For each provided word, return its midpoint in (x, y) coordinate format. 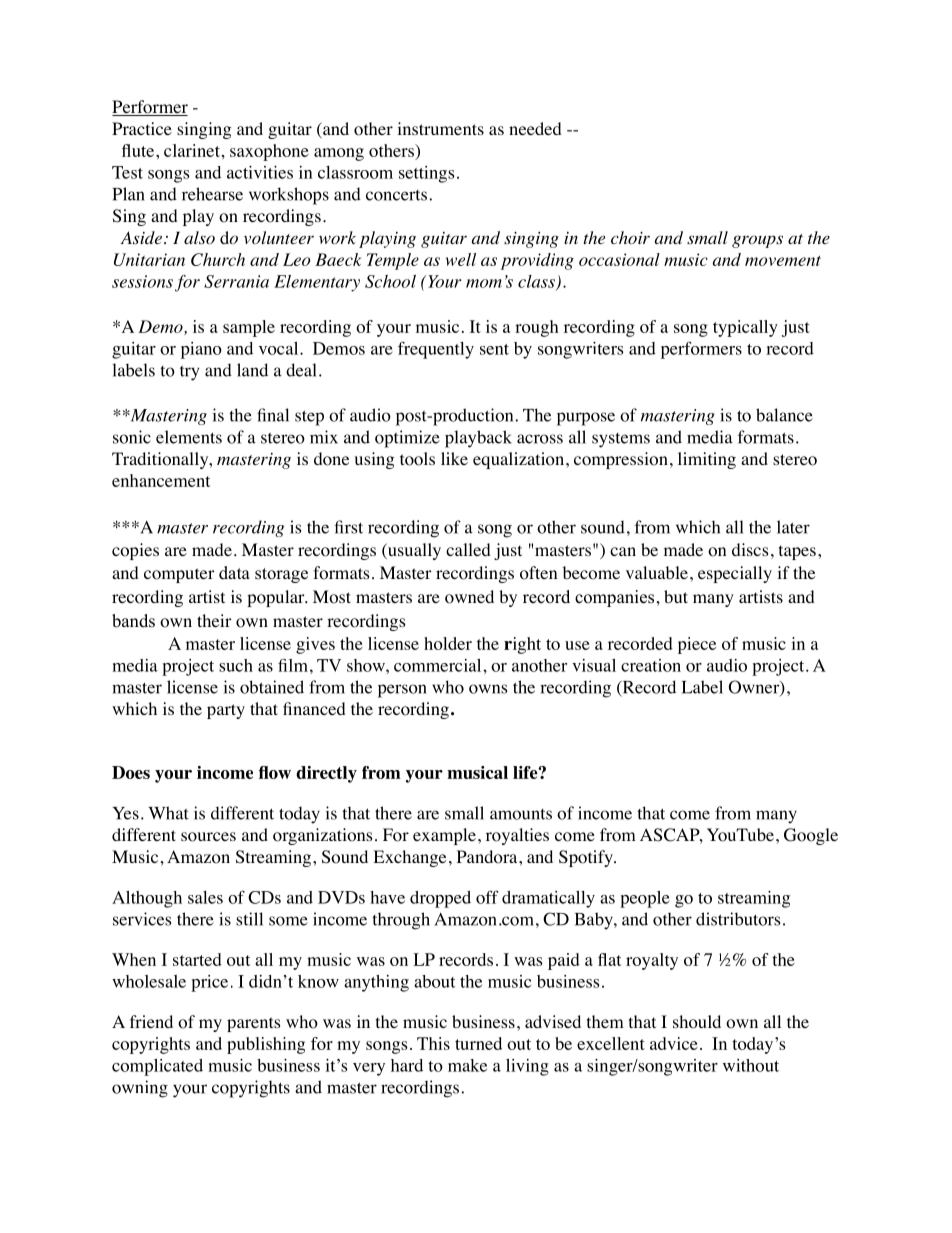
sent (494, 349)
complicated (157, 1067)
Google (811, 836)
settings (426, 174)
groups (757, 241)
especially (735, 574)
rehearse (212, 194)
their (214, 620)
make (467, 1065)
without (751, 1065)
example (444, 836)
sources (208, 837)
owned (469, 597)
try (189, 373)
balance (784, 415)
